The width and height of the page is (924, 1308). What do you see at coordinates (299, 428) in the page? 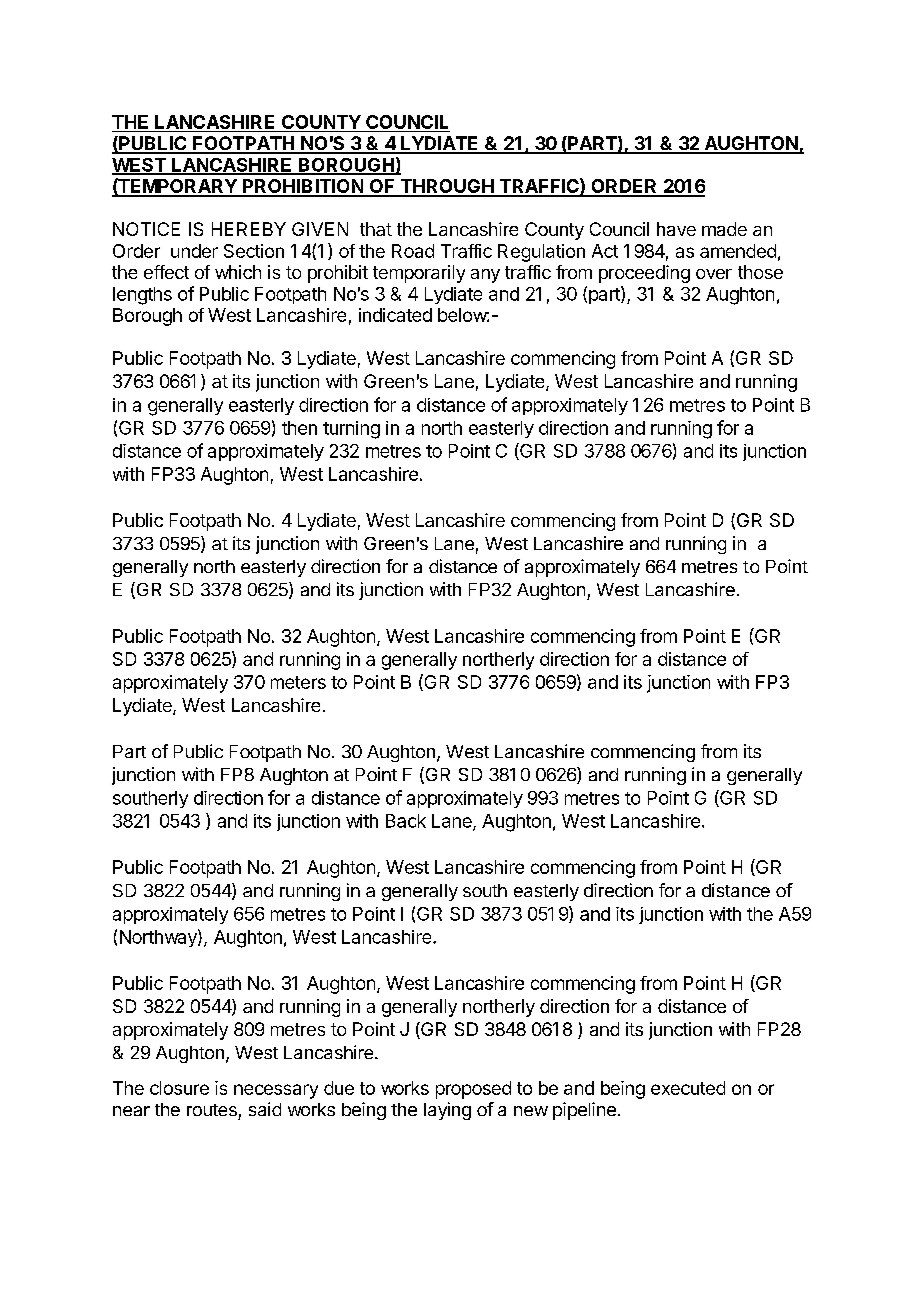
I see `then` at bounding box center [299, 428].
